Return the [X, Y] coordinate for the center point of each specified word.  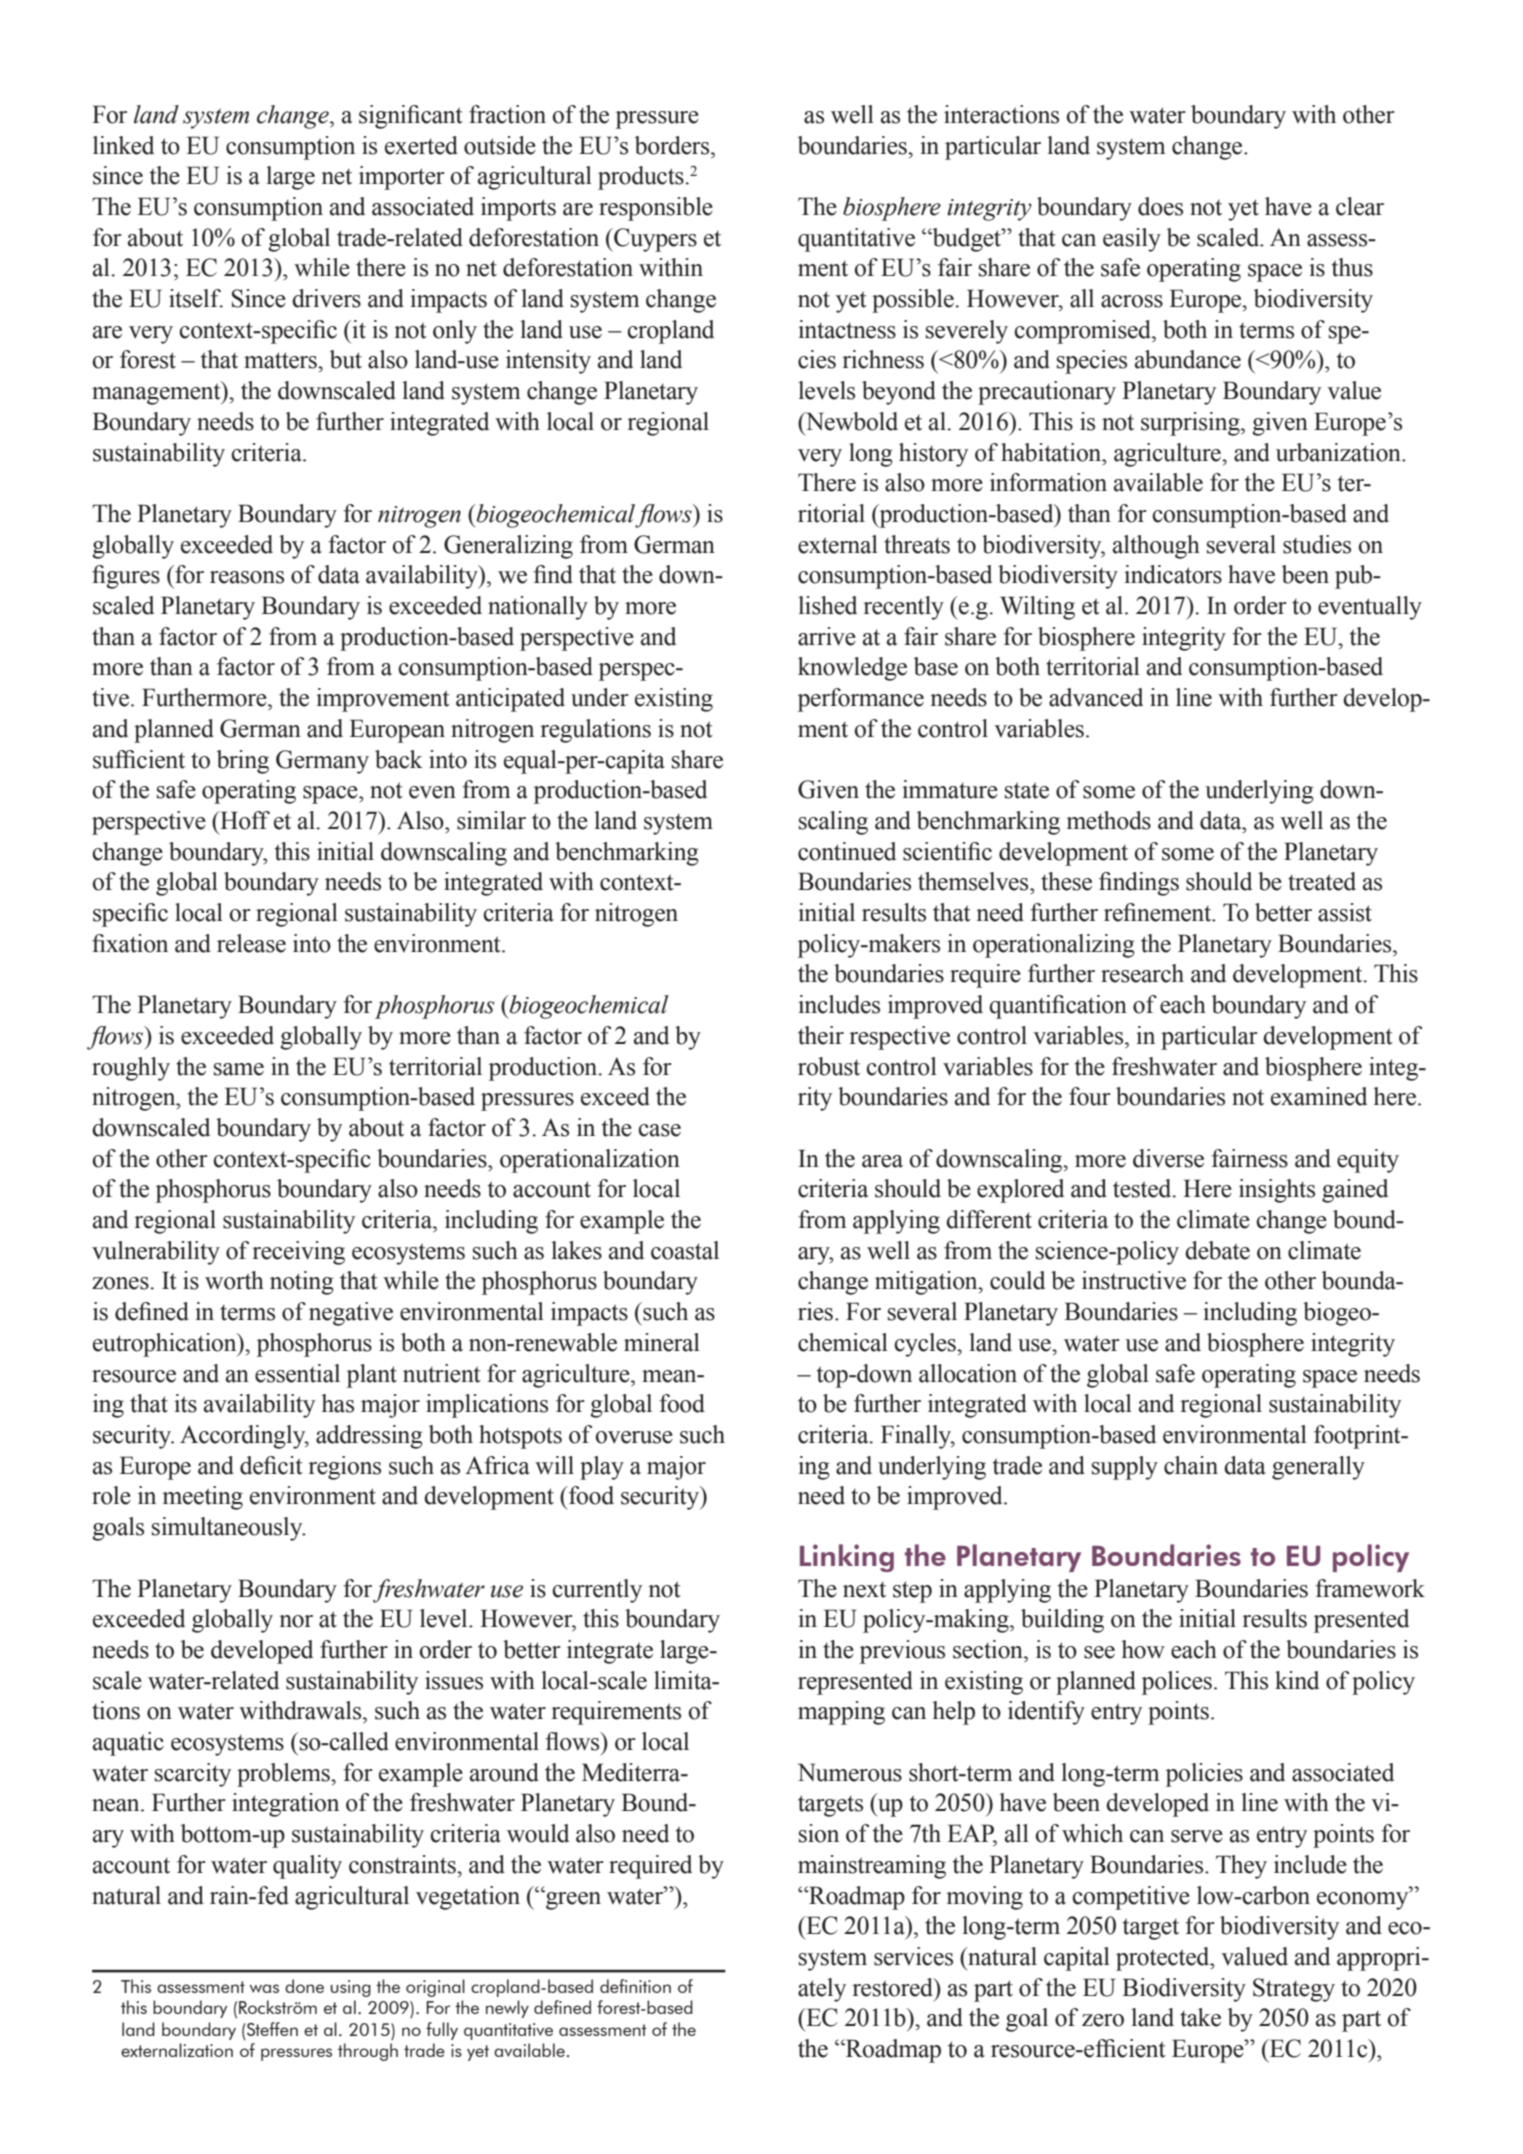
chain [1191, 1465]
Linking [847, 1558]
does [1160, 206]
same [239, 1069]
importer [402, 178]
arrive [827, 636]
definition [635, 1986]
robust [829, 1066]
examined [1319, 1096]
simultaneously [228, 1529]
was [264, 1988]
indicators [1173, 574]
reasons [247, 577]
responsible [656, 209]
